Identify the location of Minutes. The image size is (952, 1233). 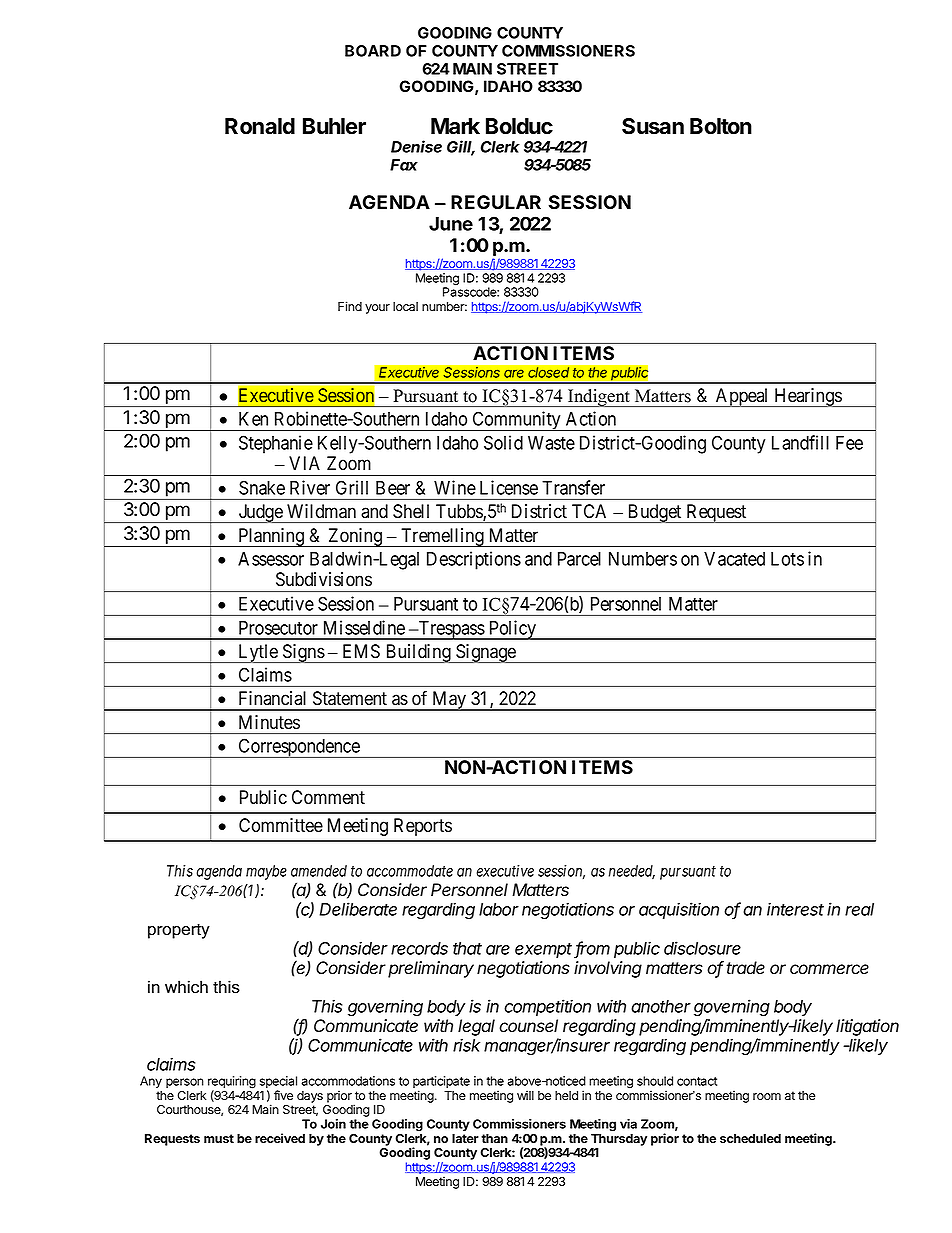
(269, 722).
